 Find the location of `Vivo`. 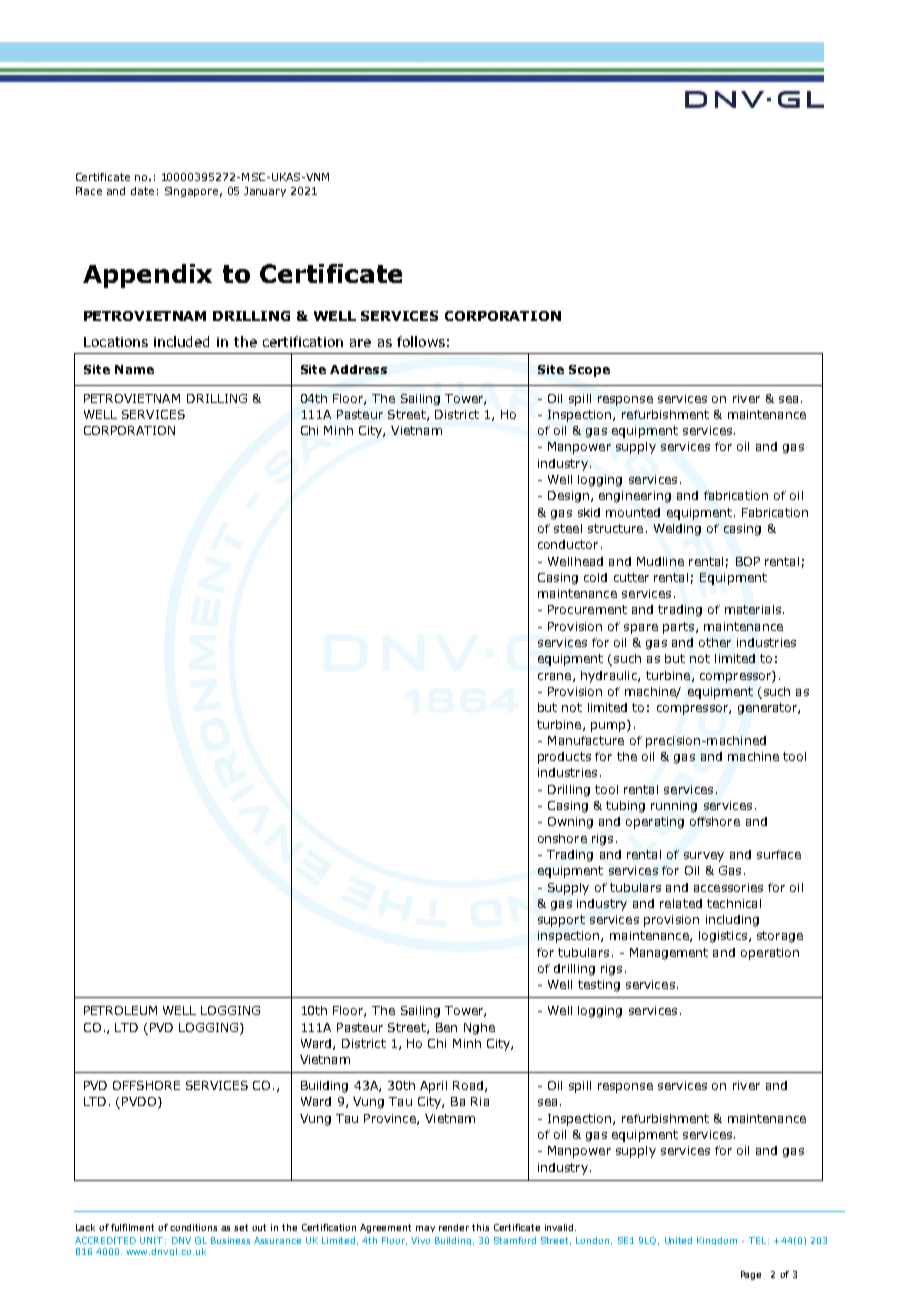

Vivo is located at coordinates (420, 1240).
